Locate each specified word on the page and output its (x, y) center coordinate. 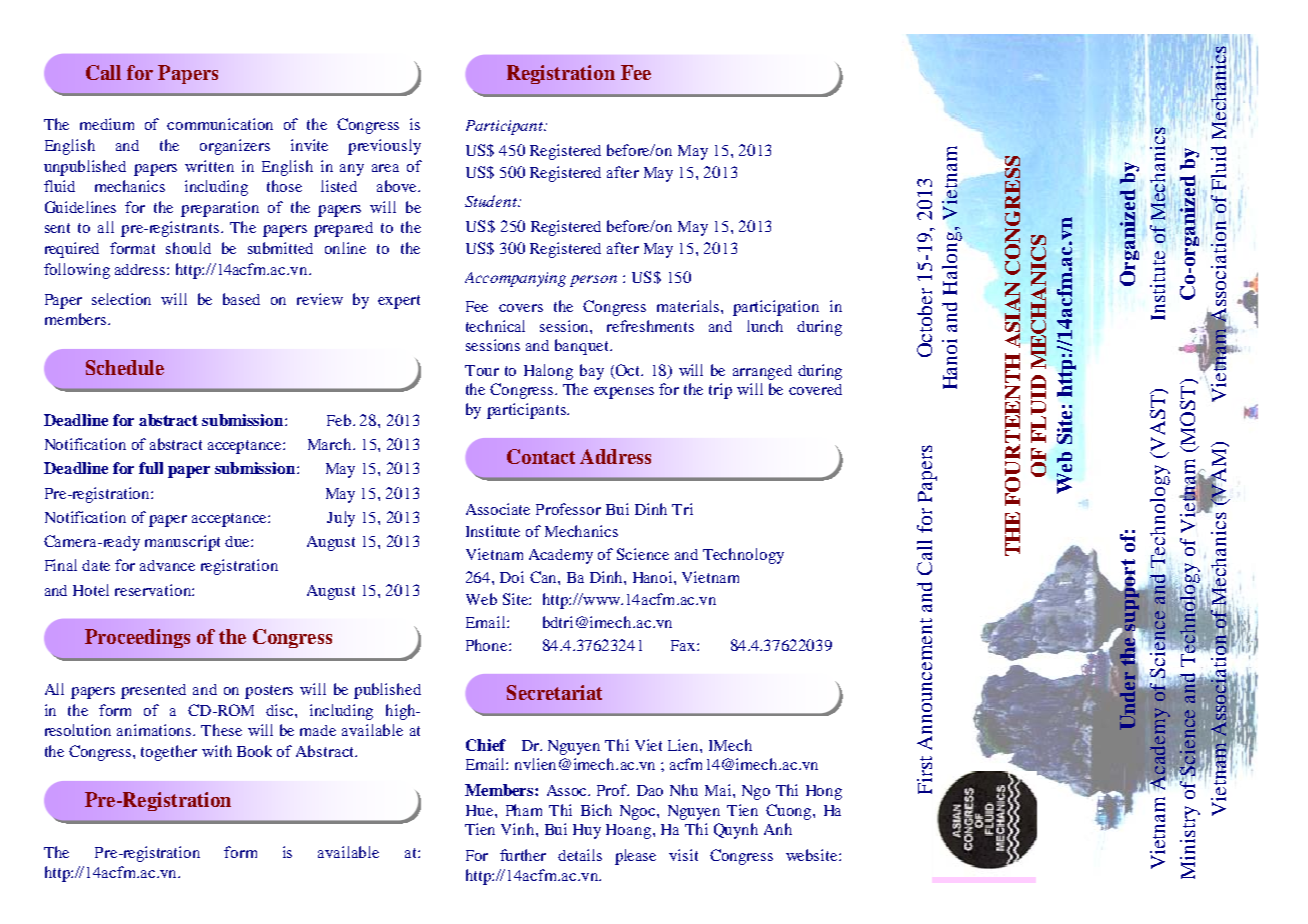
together (169, 753)
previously (384, 147)
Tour (482, 370)
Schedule (125, 367)
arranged (762, 372)
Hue (481, 810)
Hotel (91, 590)
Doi (512, 577)
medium (107, 124)
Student (492, 201)
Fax (684, 645)
